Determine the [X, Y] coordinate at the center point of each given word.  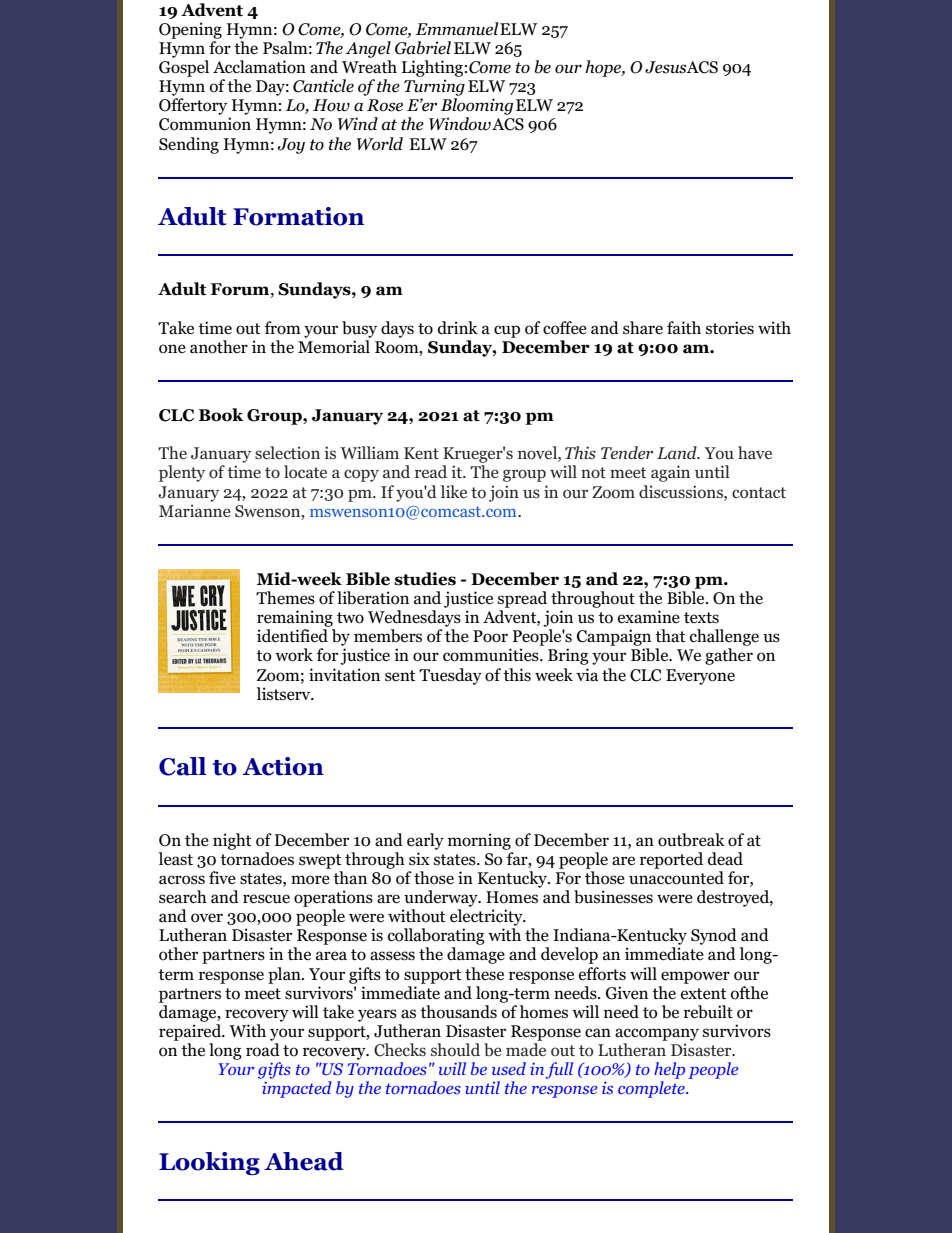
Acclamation [259, 67]
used [509, 1068]
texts [701, 618]
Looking [209, 1163]
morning [479, 841]
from [283, 328]
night [232, 841]
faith [684, 327]
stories [730, 328]
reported [671, 860]
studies [425, 579]
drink [458, 328]
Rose [385, 105]
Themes [285, 598]
